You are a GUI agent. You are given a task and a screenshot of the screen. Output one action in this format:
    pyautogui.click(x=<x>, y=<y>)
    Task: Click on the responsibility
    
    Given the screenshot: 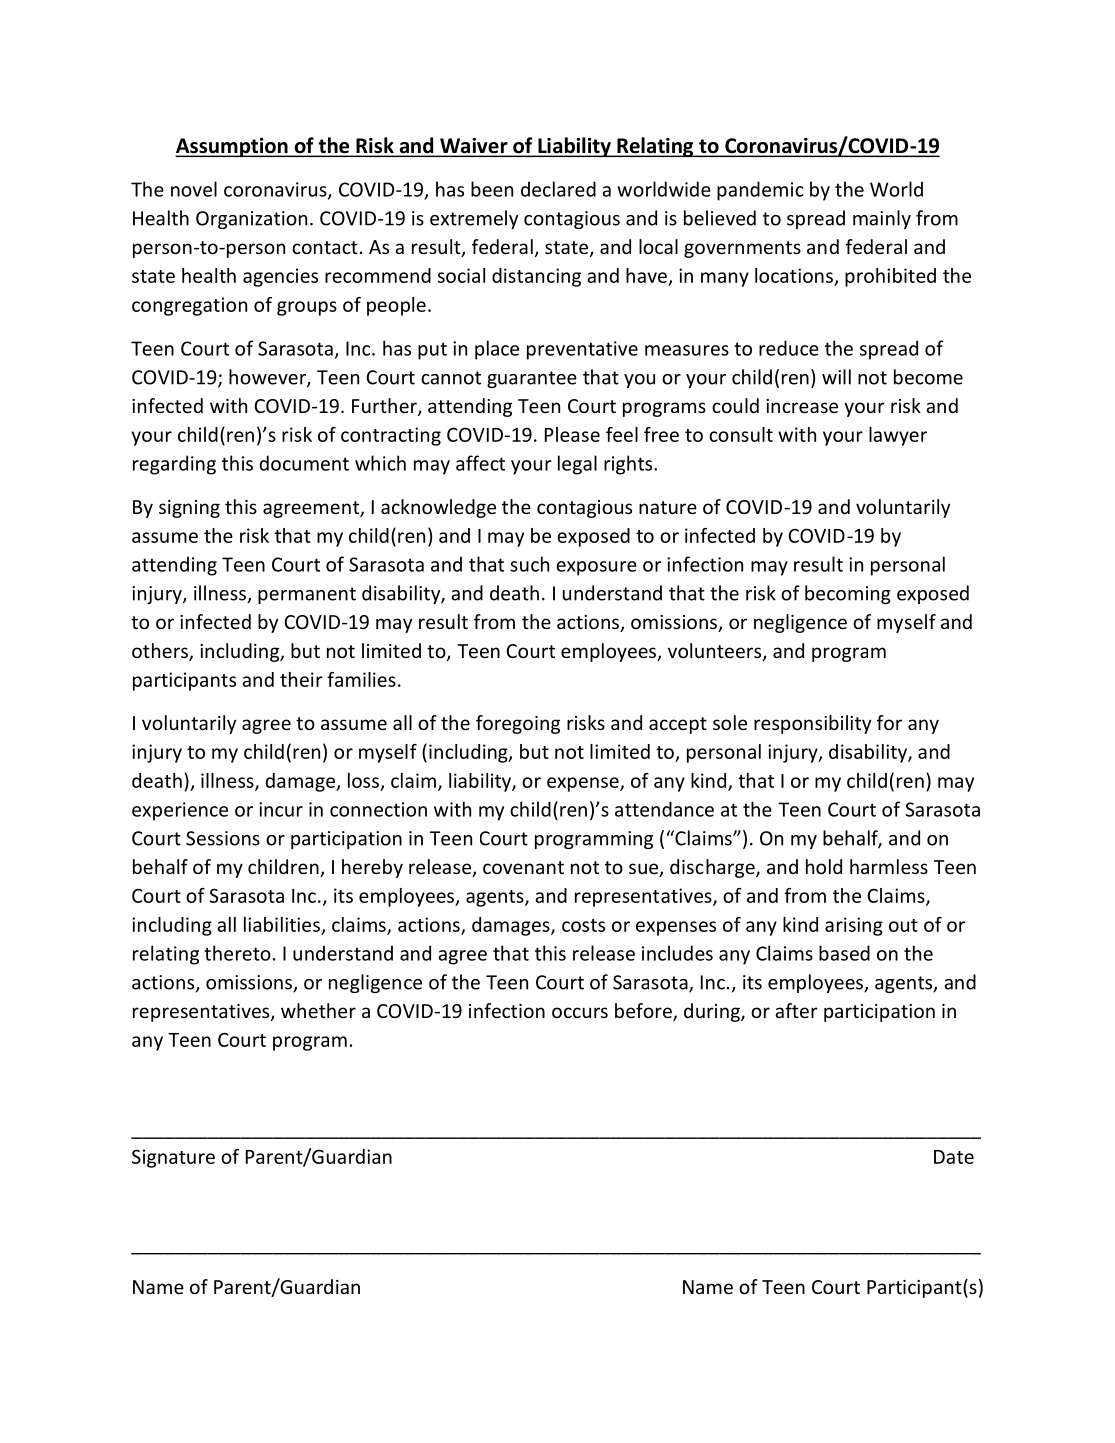 What is the action you would take?
    pyautogui.click(x=812, y=724)
